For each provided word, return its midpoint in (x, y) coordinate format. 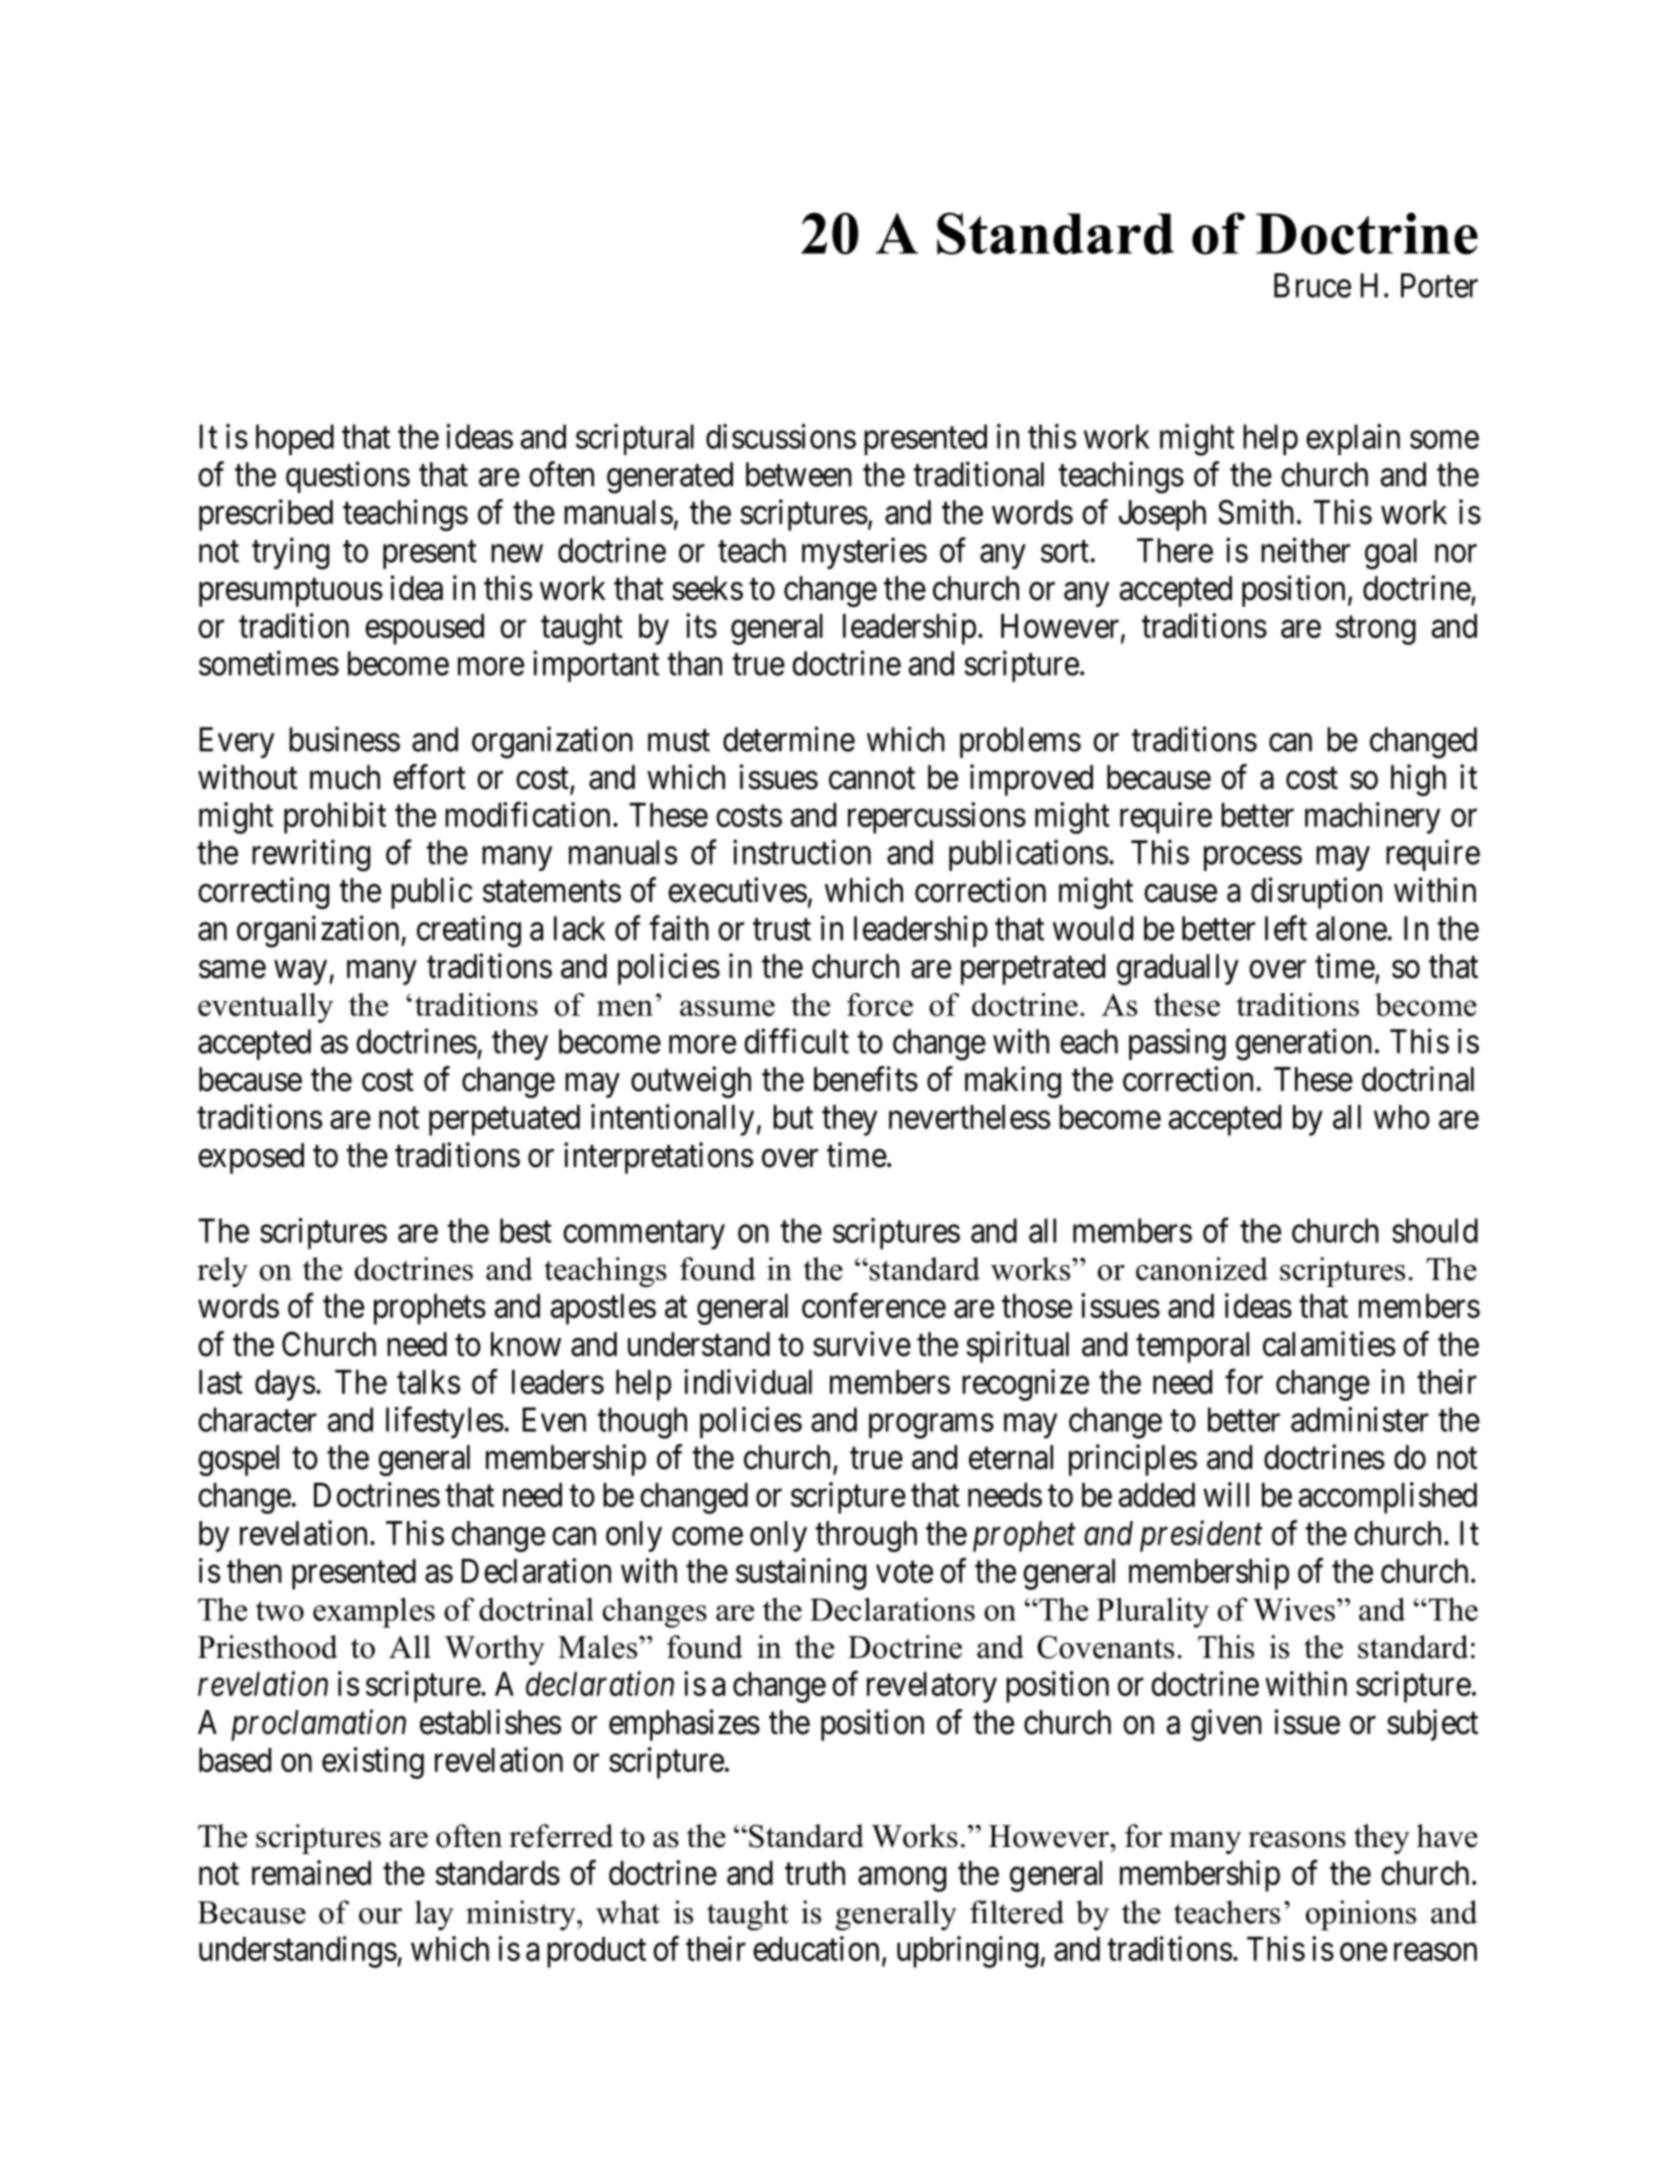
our (380, 1916)
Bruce (1312, 285)
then (254, 1571)
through (866, 1536)
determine (789, 739)
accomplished (1388, 1498)
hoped (295, 440)
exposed (251, 1158)
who (1402, 1117)
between (799, 474)
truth (815, 1873)
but (793, 1117)
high (1418, 780)
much (345, 777)
